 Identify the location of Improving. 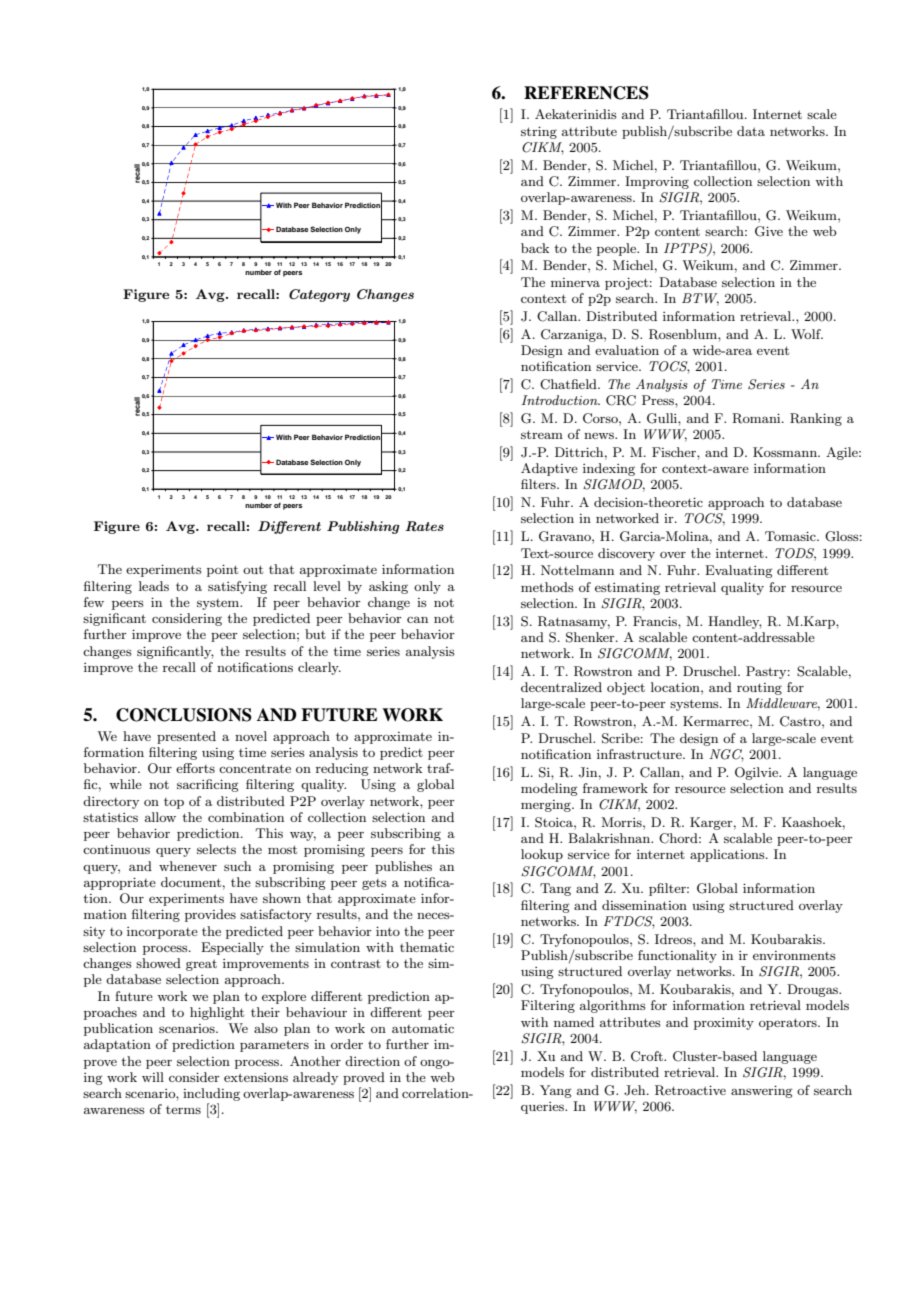
(657, 182).
